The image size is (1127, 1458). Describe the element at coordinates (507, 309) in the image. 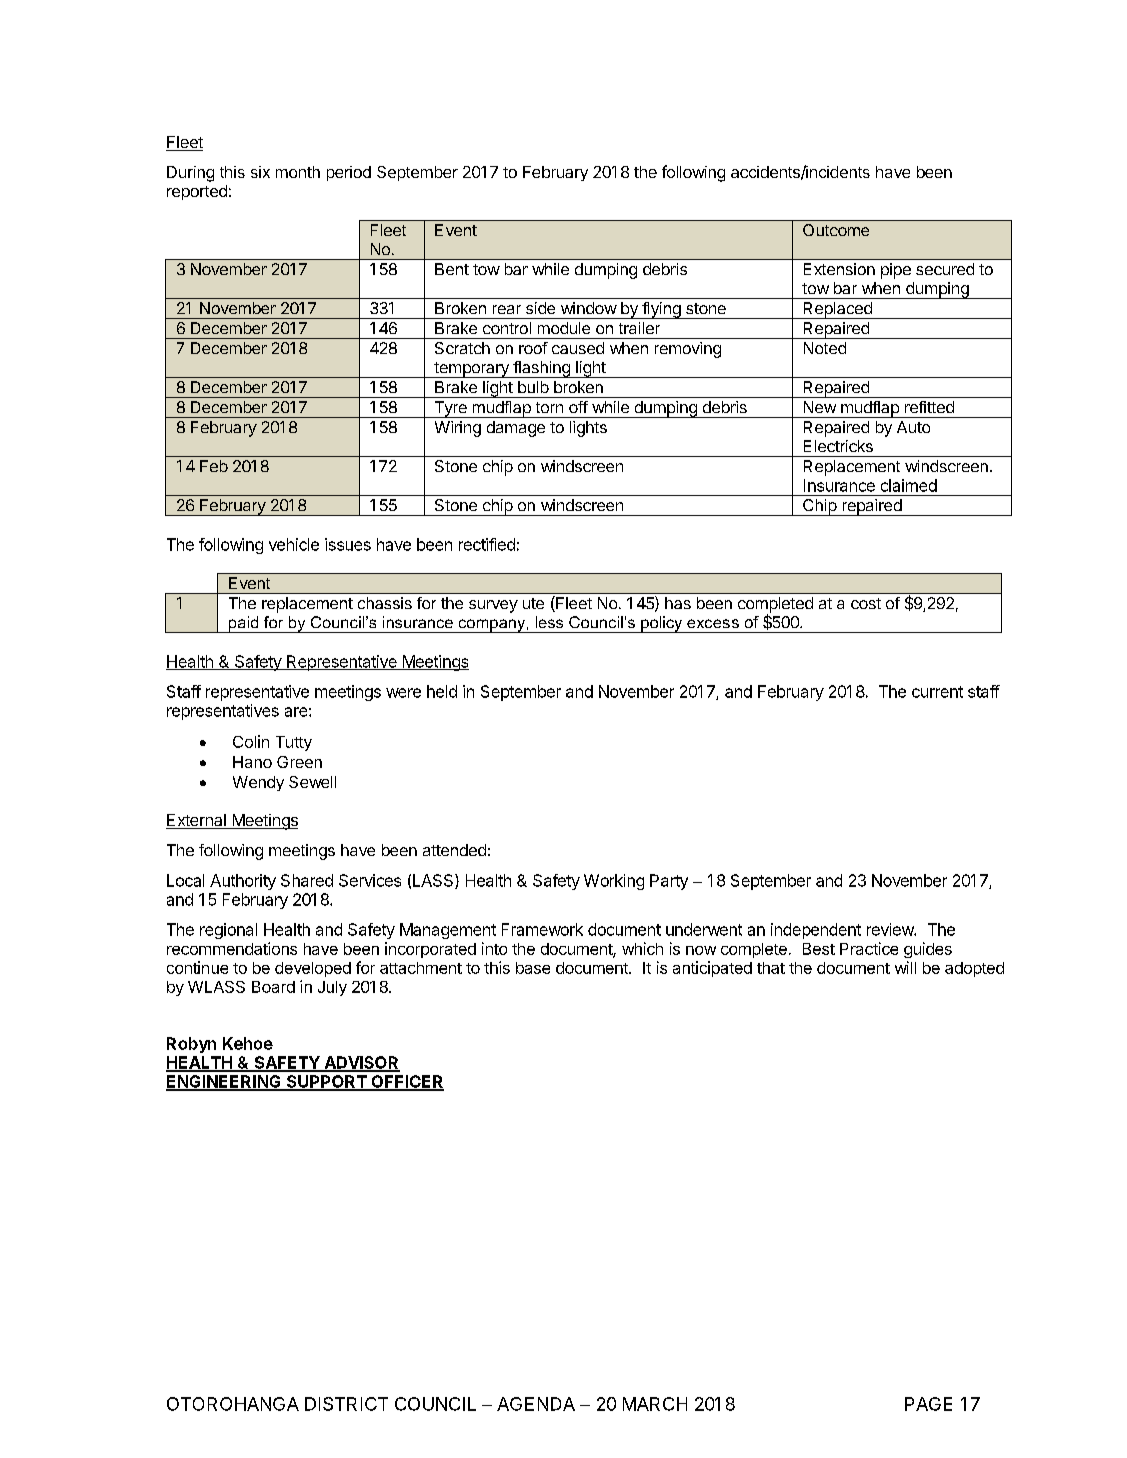

I see `rear` at that location.
